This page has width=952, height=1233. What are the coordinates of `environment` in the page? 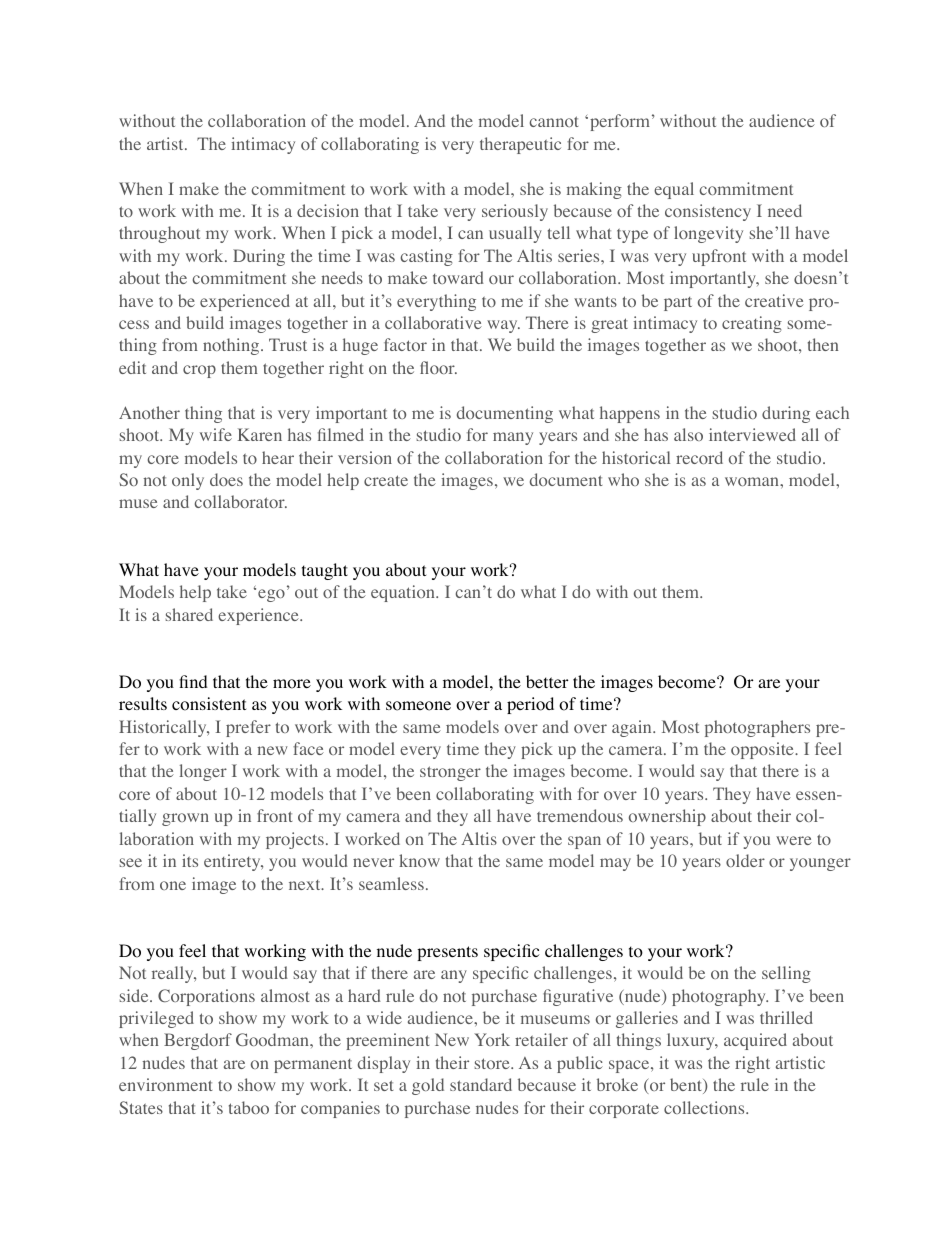 It's located at (166, 1084).
